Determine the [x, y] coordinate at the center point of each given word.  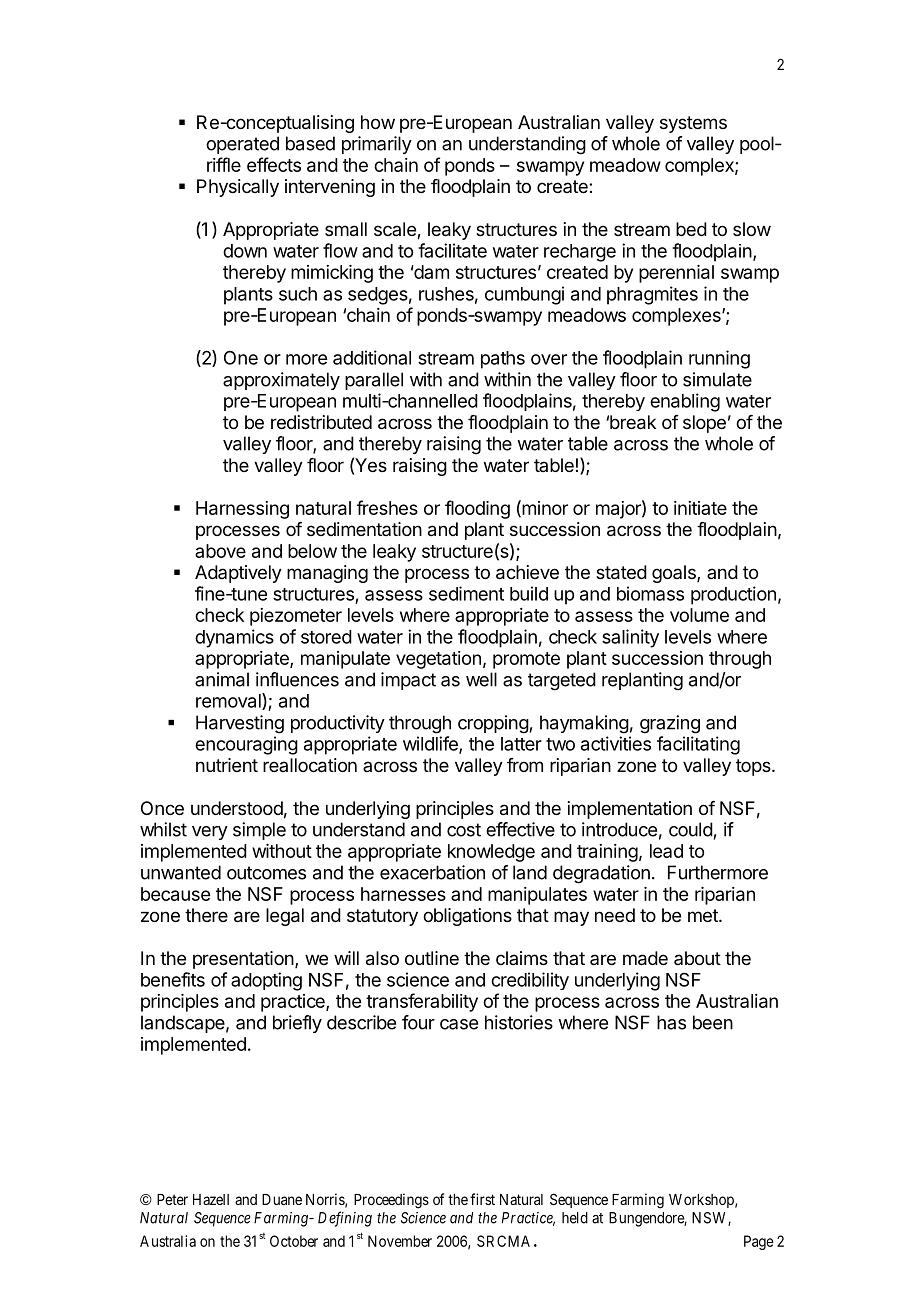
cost [464, 830]
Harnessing [242, 510]
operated [242, 145]
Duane [282, 1199]
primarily [377, 145]
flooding [477, 509]
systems [693, 124]
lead [666, 851]
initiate [700, 508]
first [482, 1199]
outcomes [266, 873]
